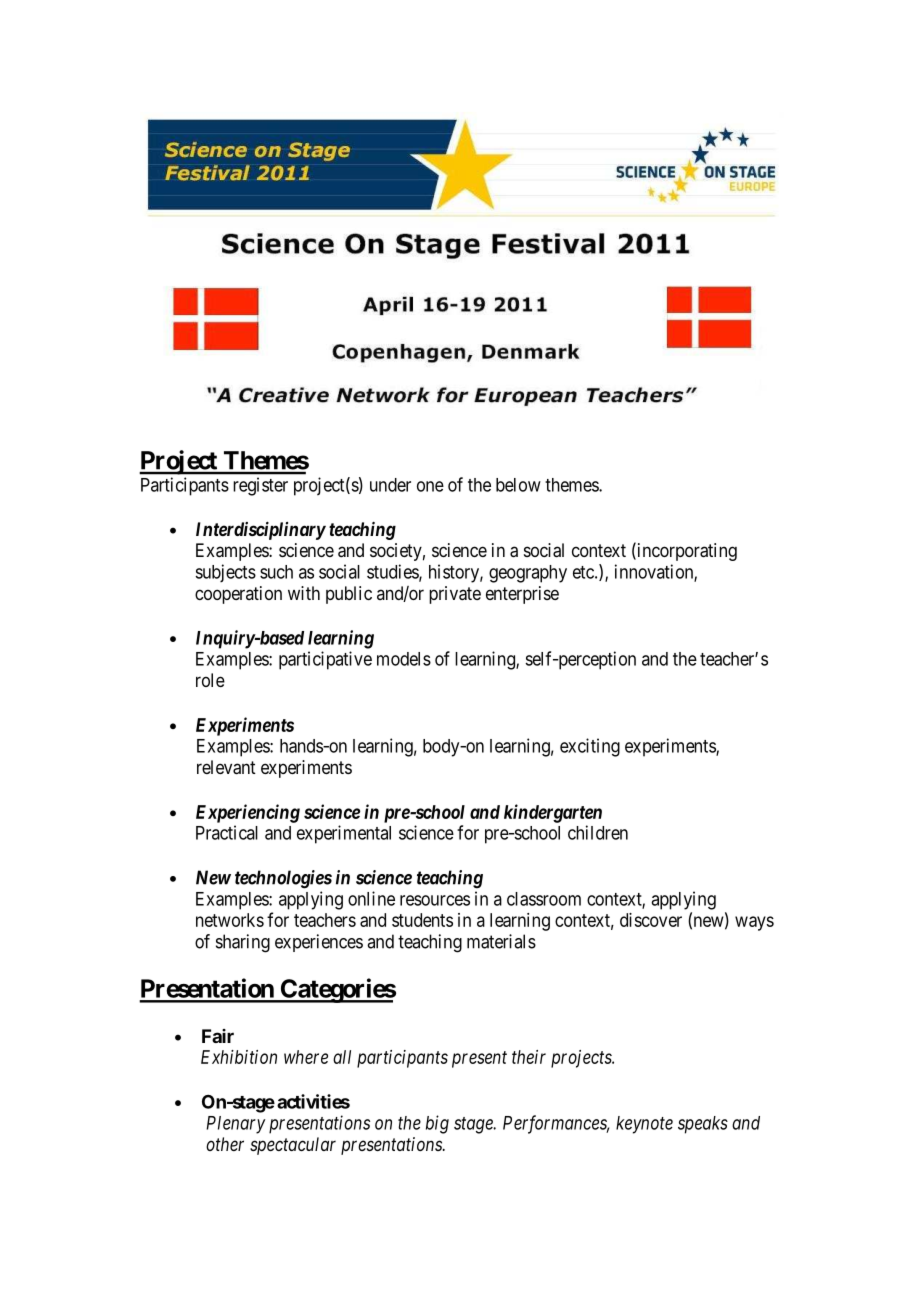  Describe the element at coordinates (518, 485) in the page. I see `below` at that location.
